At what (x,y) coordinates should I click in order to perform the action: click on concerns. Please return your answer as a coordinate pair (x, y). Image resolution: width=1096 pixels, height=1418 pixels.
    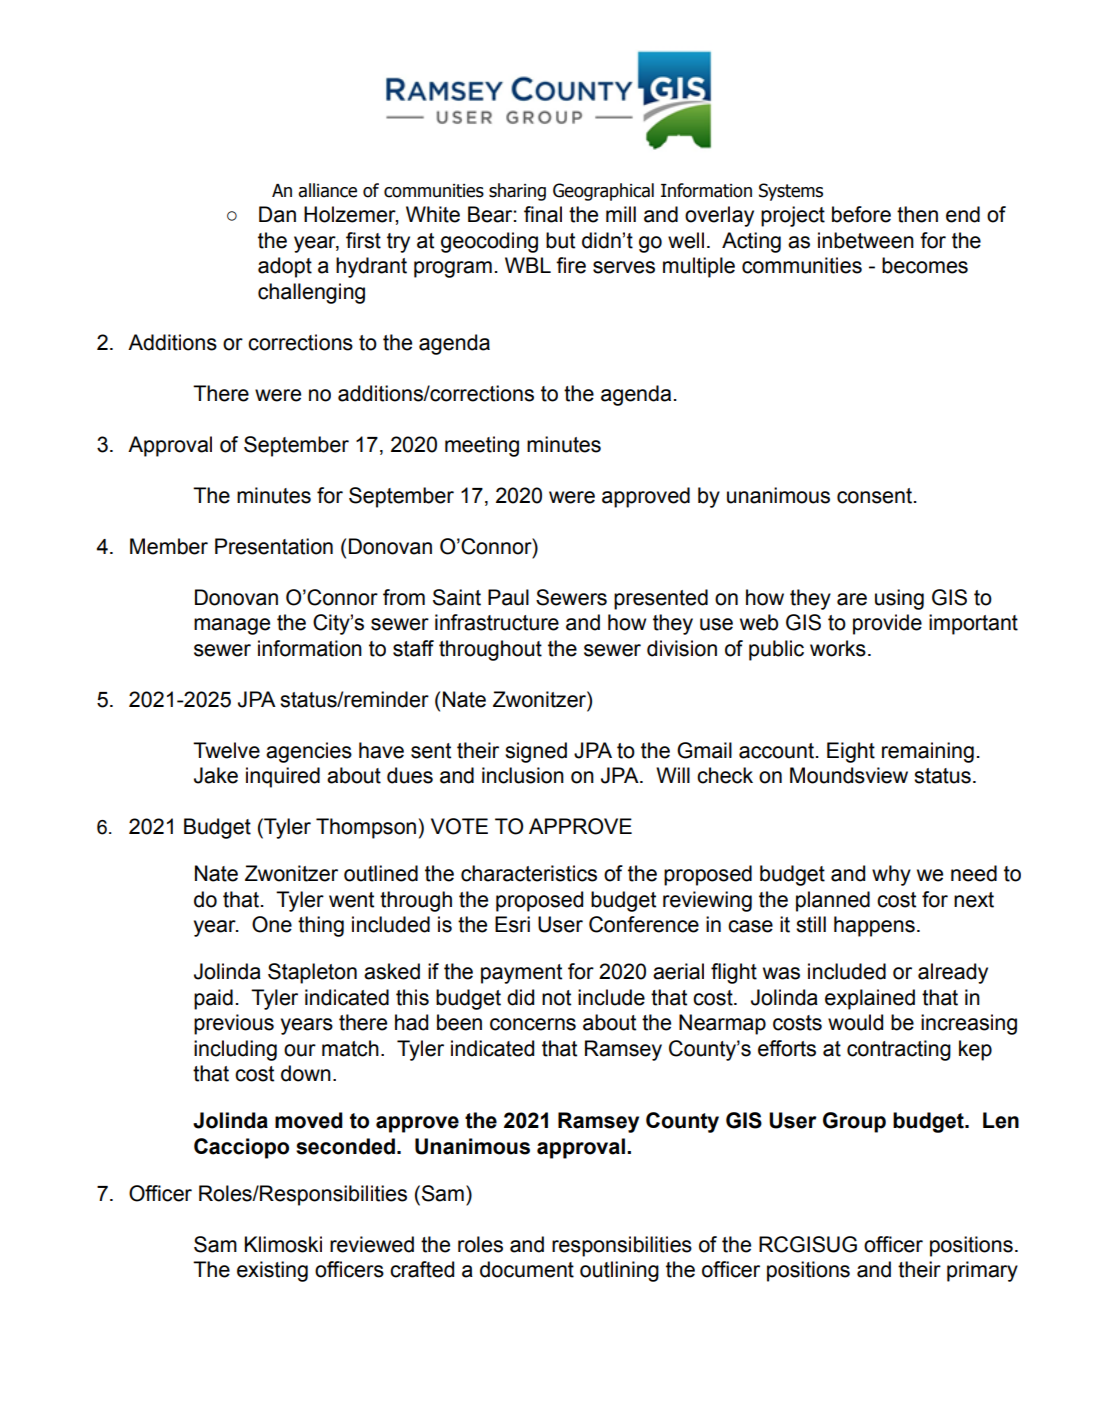
    Looking at the image, I should click on (533, 1024).
